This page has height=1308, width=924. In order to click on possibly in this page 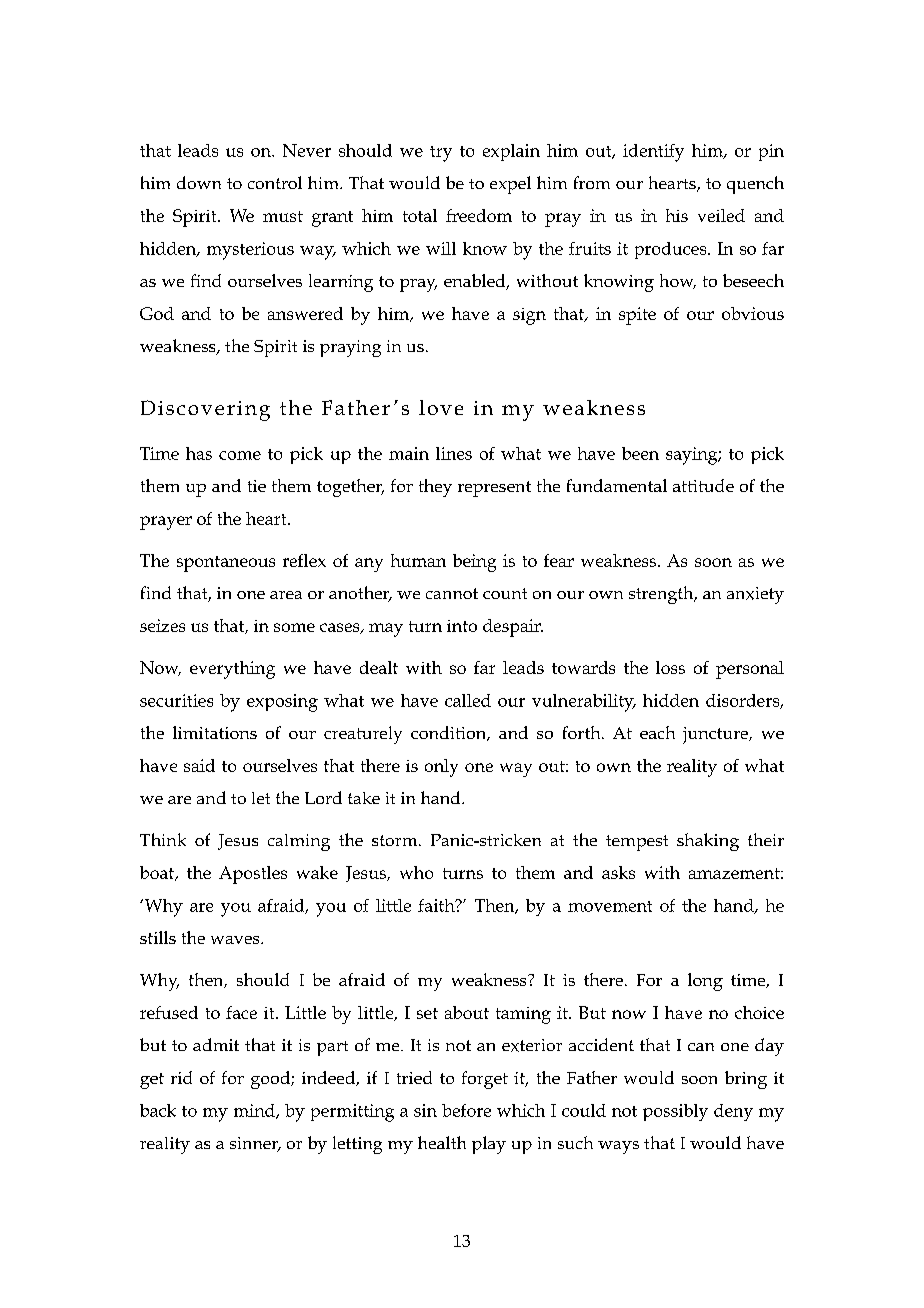, I will do `click(675, 1112)`.
